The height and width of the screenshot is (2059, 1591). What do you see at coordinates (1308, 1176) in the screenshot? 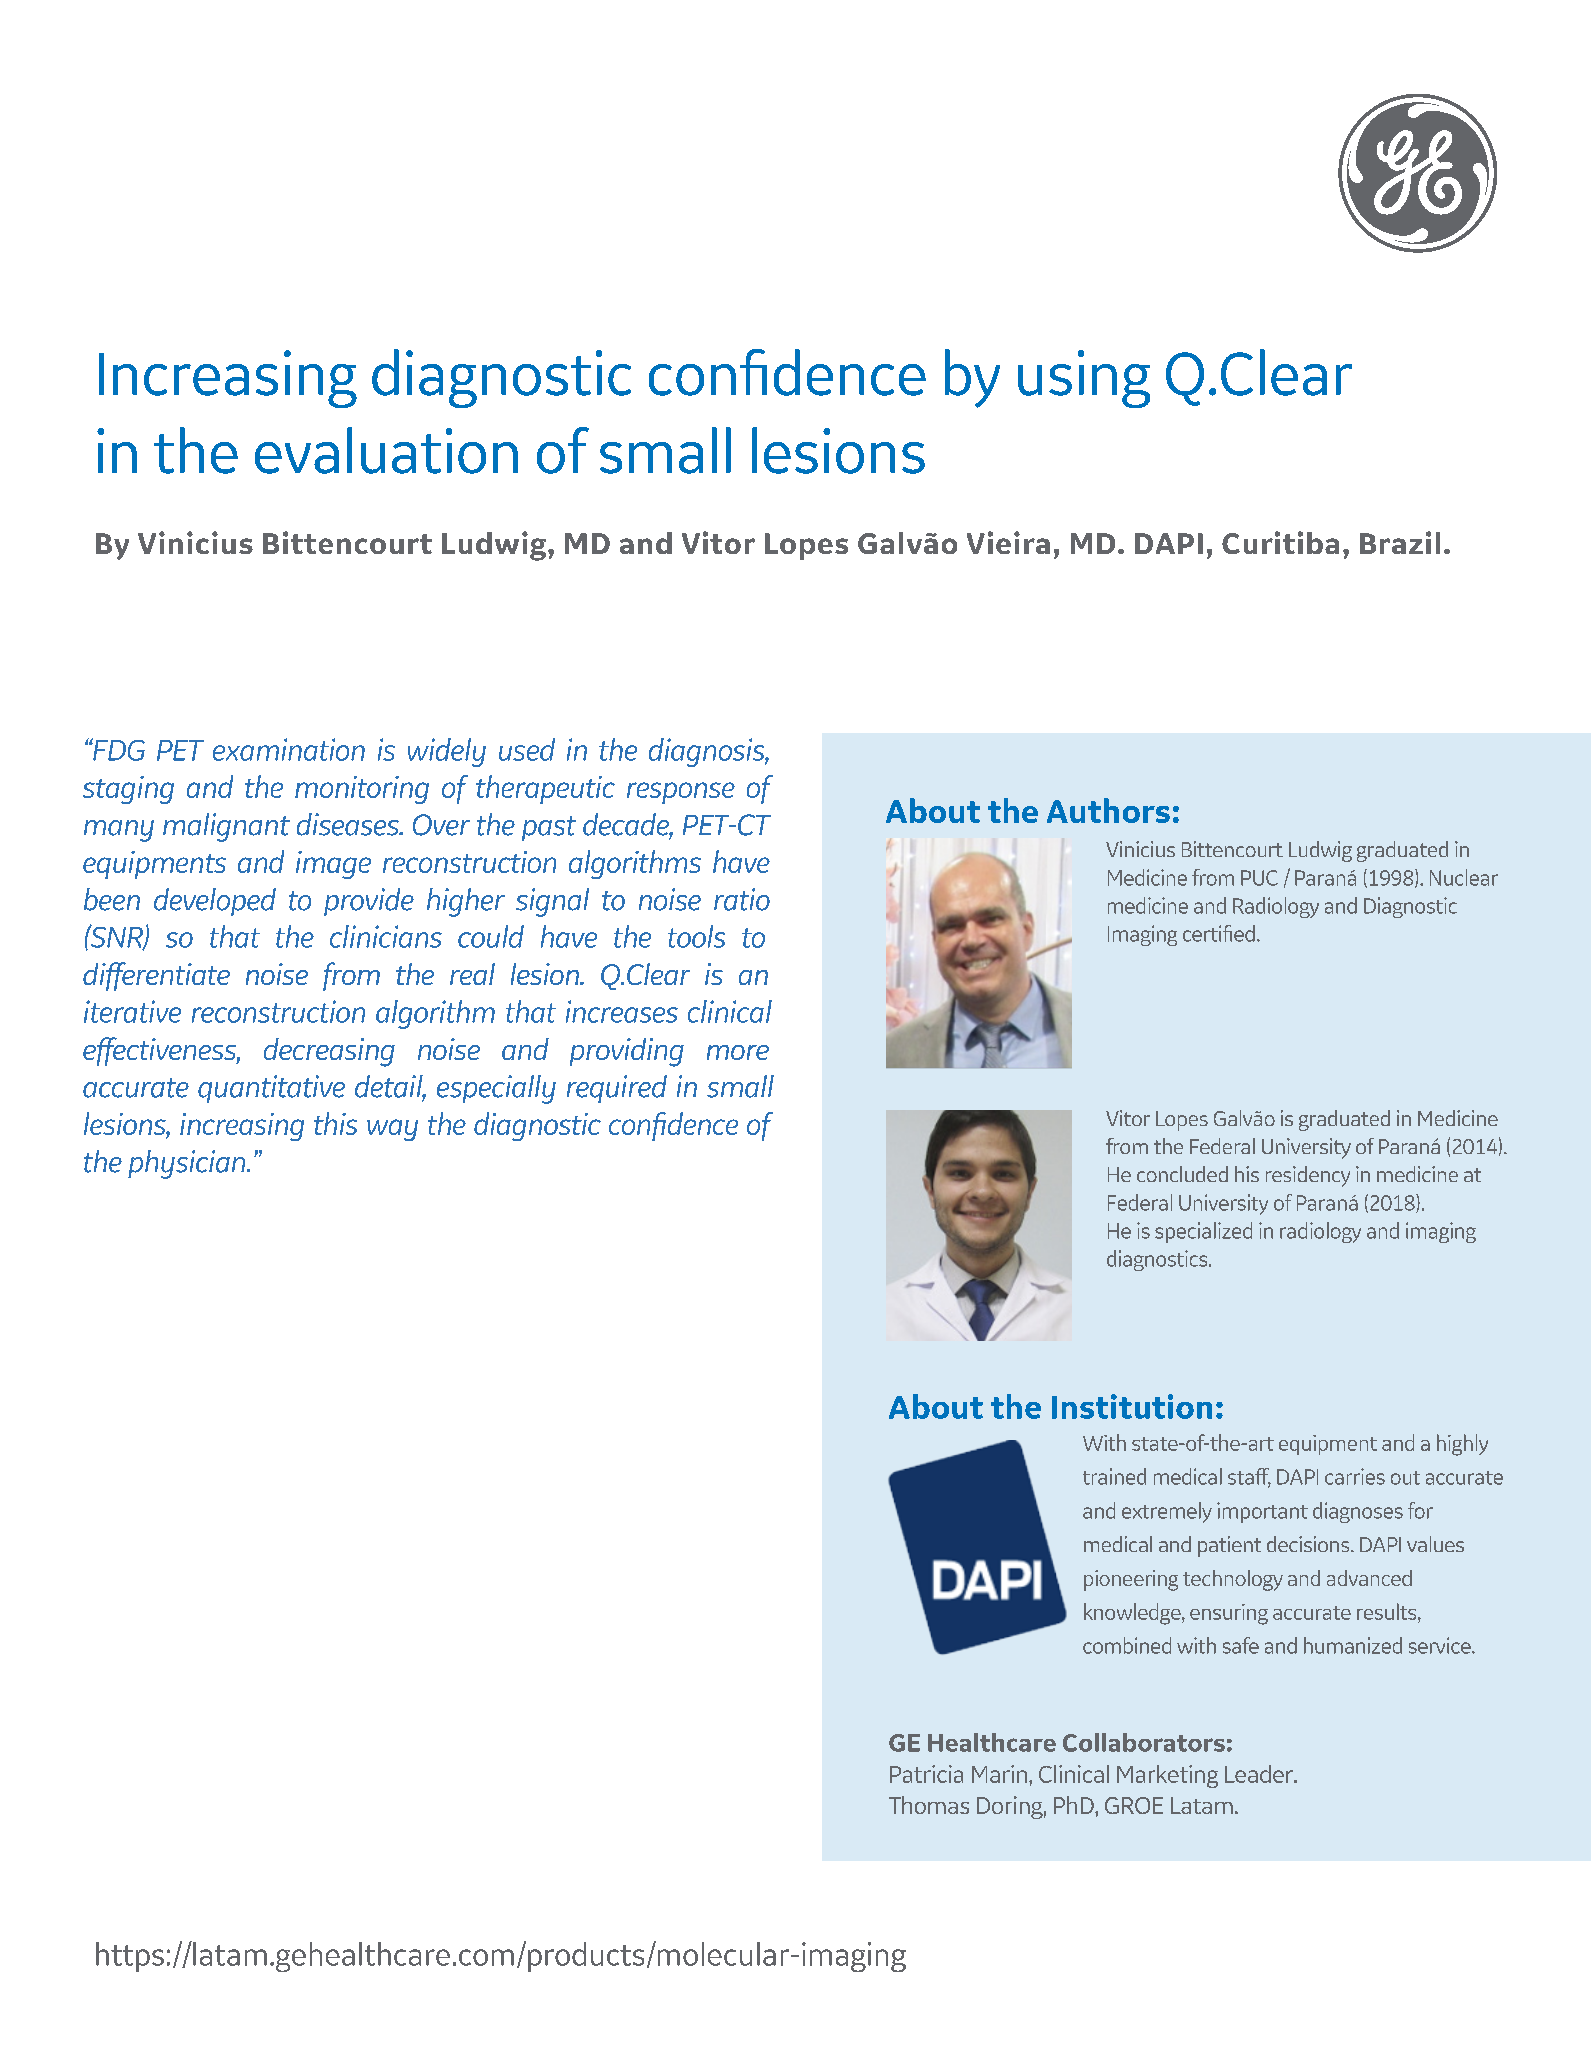
I see `residency` at bounding box center [1308, 1176].
